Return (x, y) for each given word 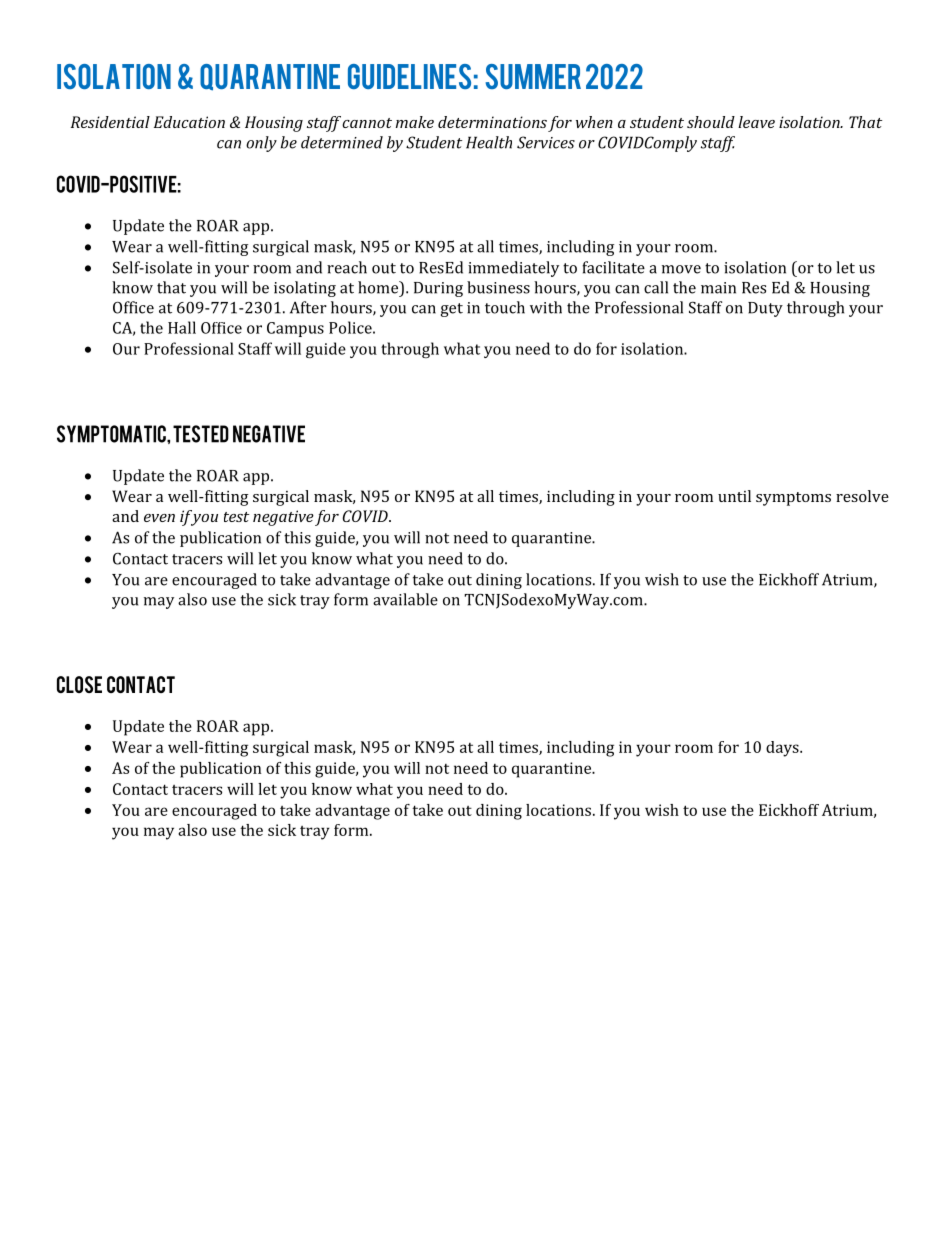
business (498, 287)
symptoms (793, 499)
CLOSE (79, 684)
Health (489, 142)
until (734, 496)
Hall (182, 327)
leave (756, 122)
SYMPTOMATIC (112, 434)
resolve (862, 496)
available (405, 599)
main (718, 288)
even (159, 518)
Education (189, 122)
